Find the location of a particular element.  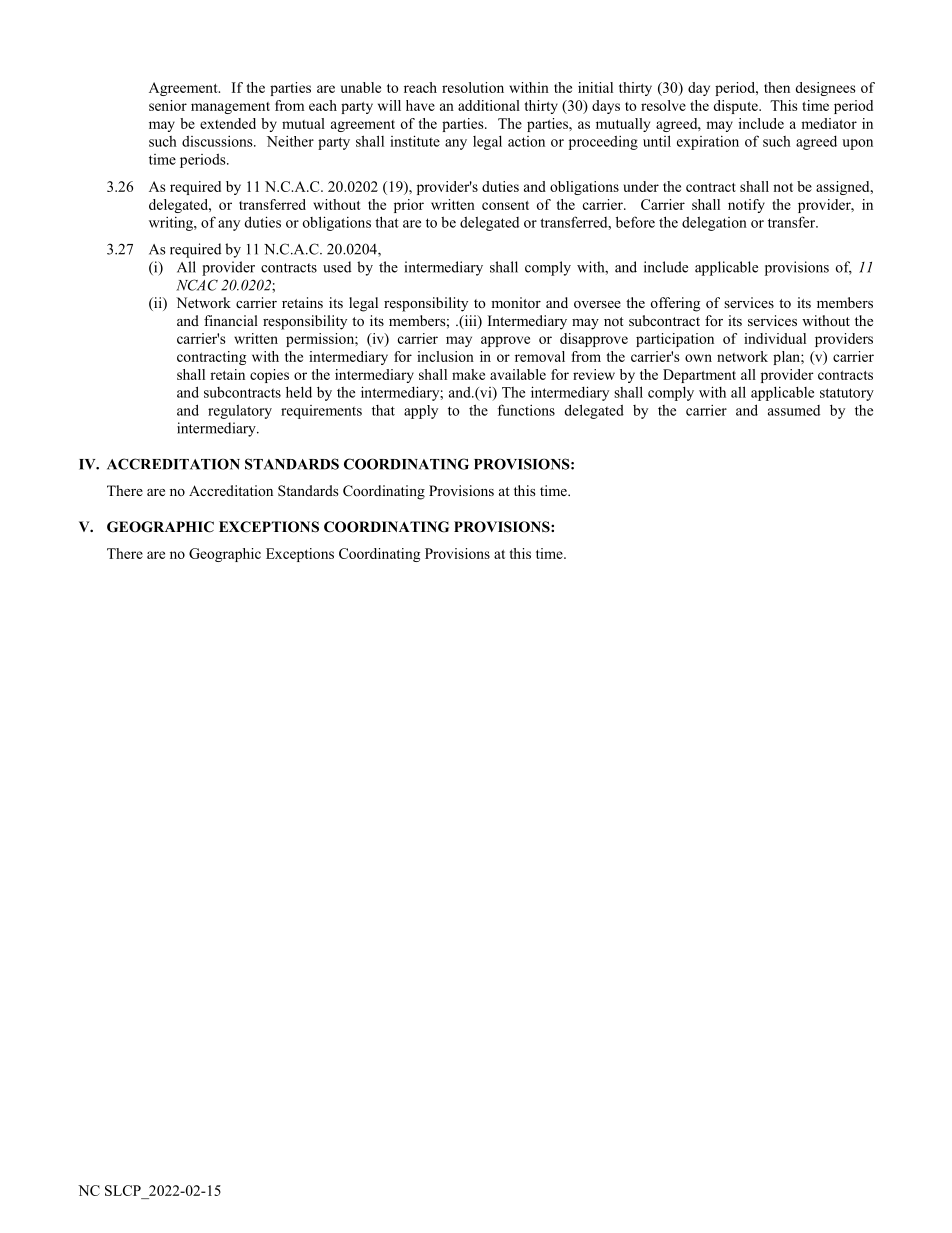

removal is located at coordinates (540, 356).
